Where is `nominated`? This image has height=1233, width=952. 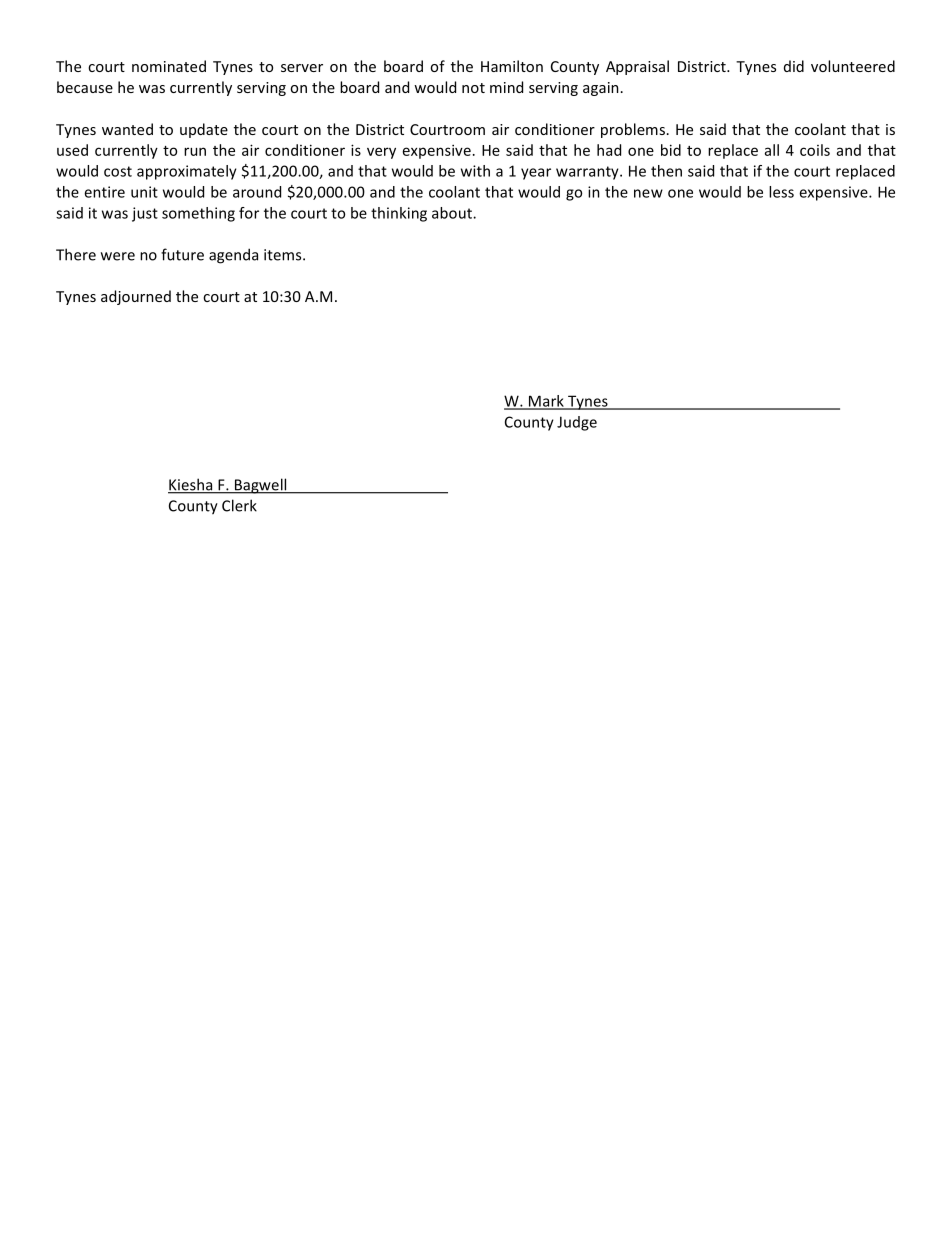 nominated is located at coordinates (169, 66).
